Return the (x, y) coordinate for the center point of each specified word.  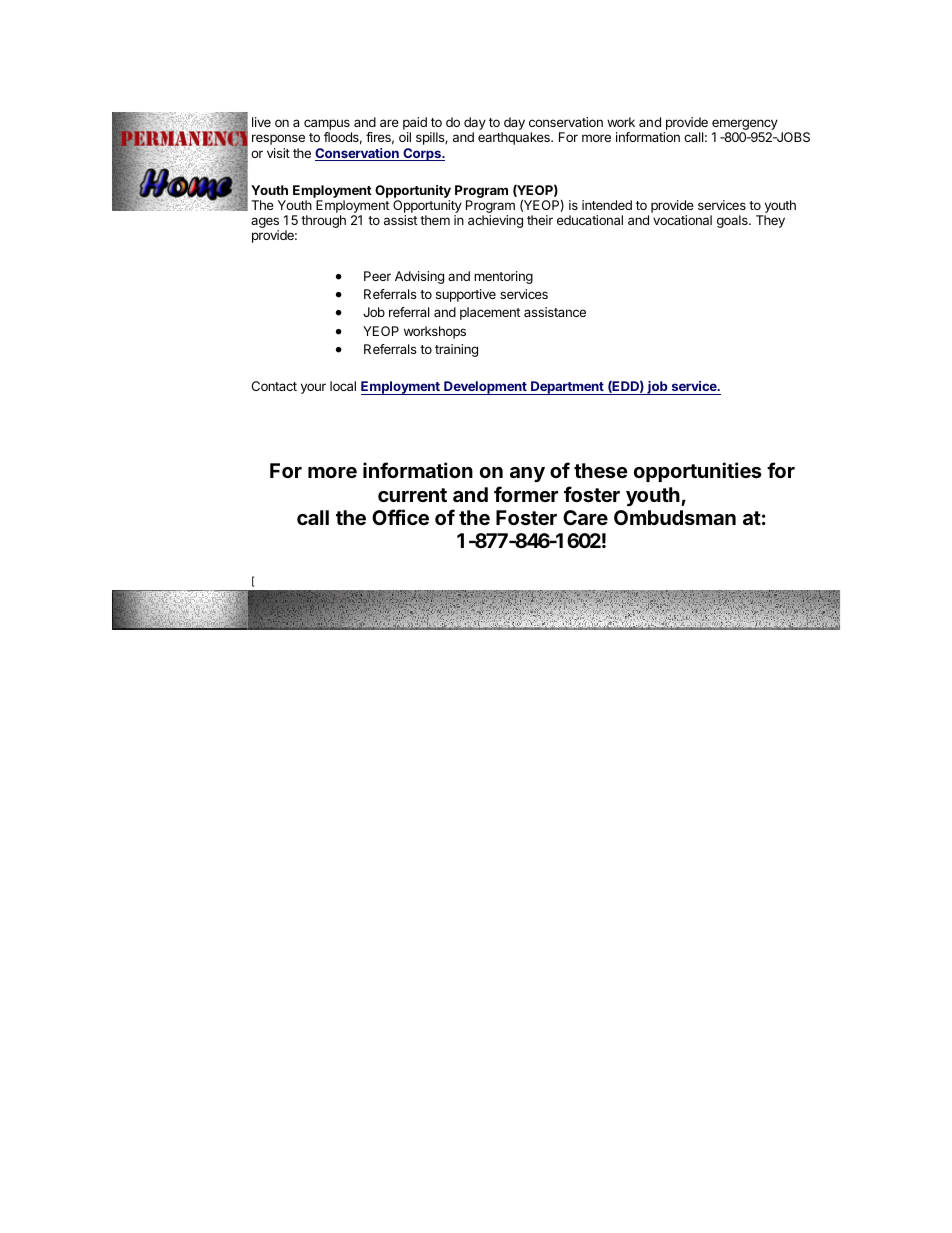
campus (328, 126)
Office (400, 517)
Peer (377, 276)
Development (485, 388)
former (526, 494)
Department (567, 388)
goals (733, 221)
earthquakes (515, 138)
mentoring (503, 277)
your (313, 388)
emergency (745, 126)
